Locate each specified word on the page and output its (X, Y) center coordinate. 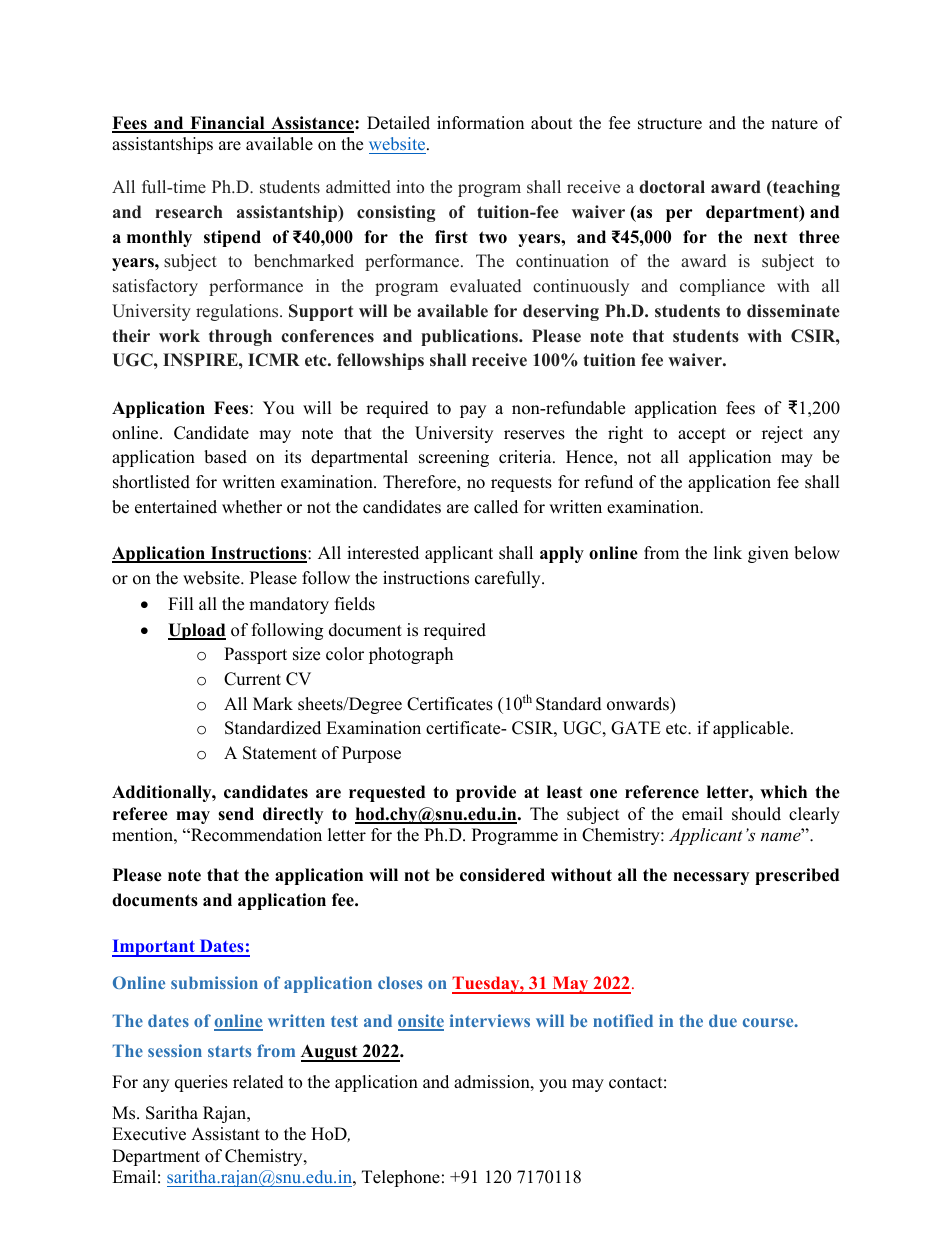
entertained (176, 507)
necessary (711, 878)
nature (794, 124)
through (240, 337)
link (728, 552)
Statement (280, 753)
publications (470, 337)
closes (400, 982)
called (496, 507)
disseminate (793, 311)
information (480, 123)
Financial (227, 124)
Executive (149, 1134)
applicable (752, 729)
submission (214, 982)
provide (486, 793)
